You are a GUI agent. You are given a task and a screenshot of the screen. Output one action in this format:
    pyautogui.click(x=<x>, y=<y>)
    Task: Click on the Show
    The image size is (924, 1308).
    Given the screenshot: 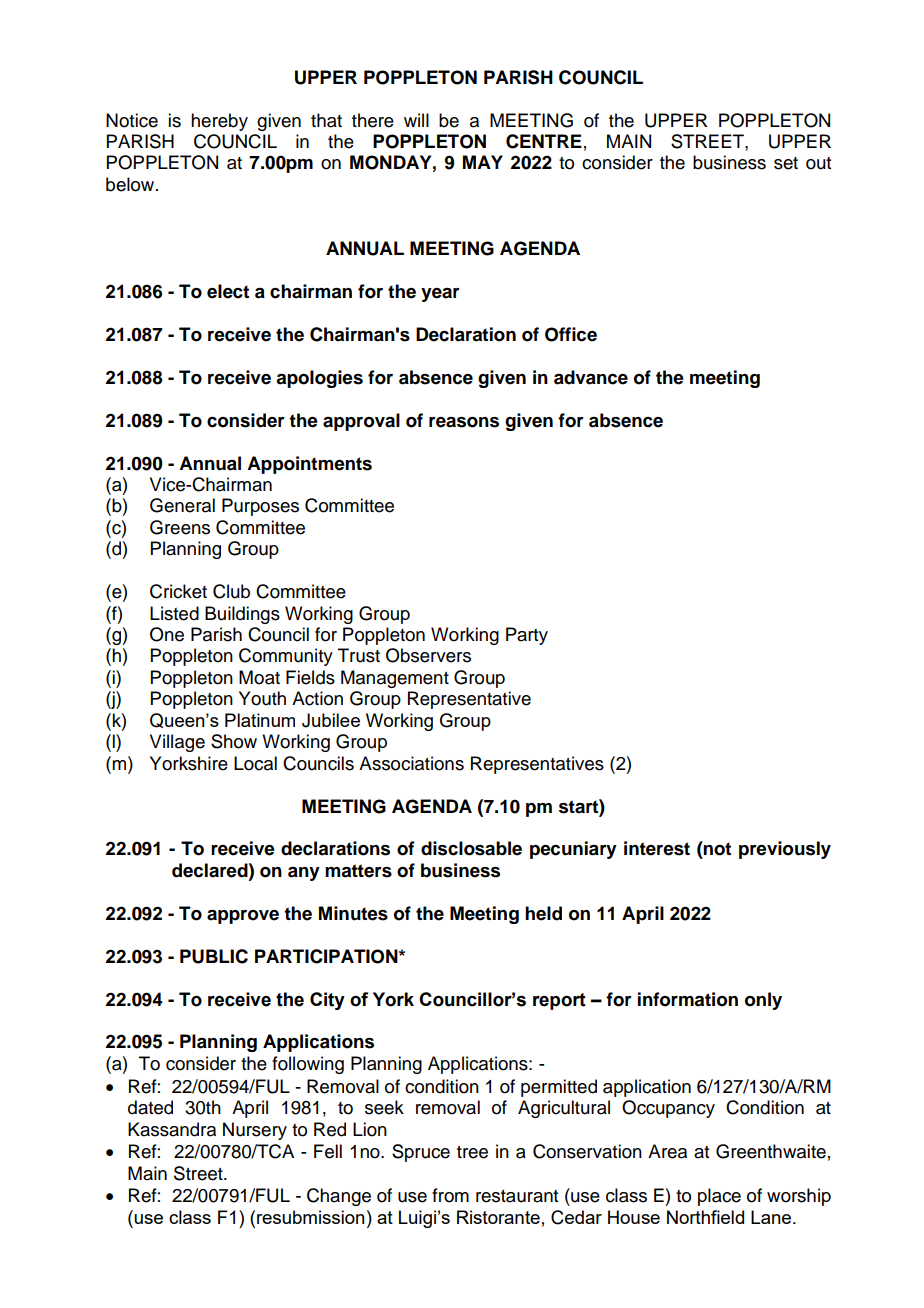 What is the action you would take?
    pyautogui.click(x=234, y=741)
